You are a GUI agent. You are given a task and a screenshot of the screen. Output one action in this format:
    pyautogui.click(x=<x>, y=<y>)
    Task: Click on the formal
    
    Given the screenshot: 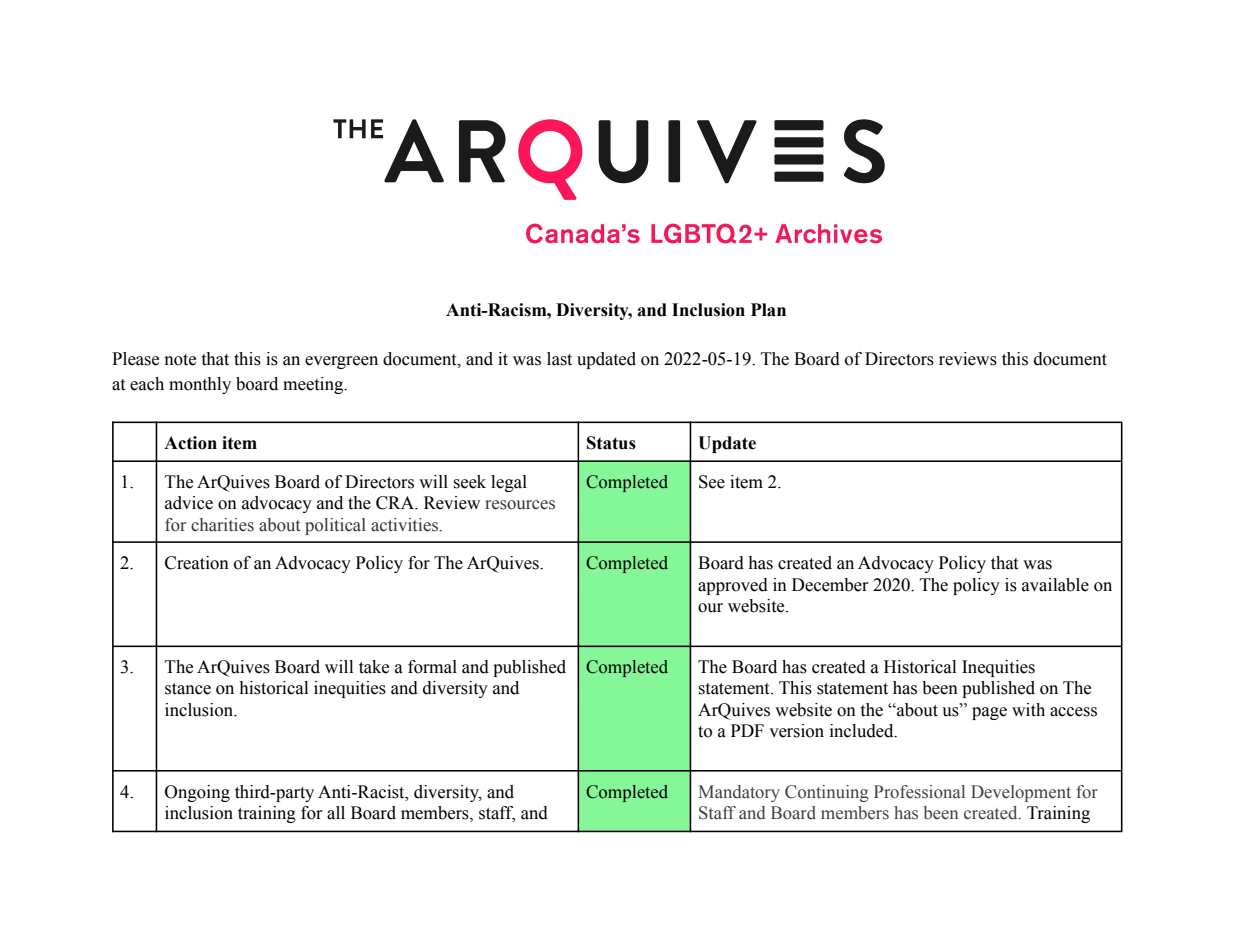 What is the action you would take?
    pyautogui.click(x=432, y=667)
